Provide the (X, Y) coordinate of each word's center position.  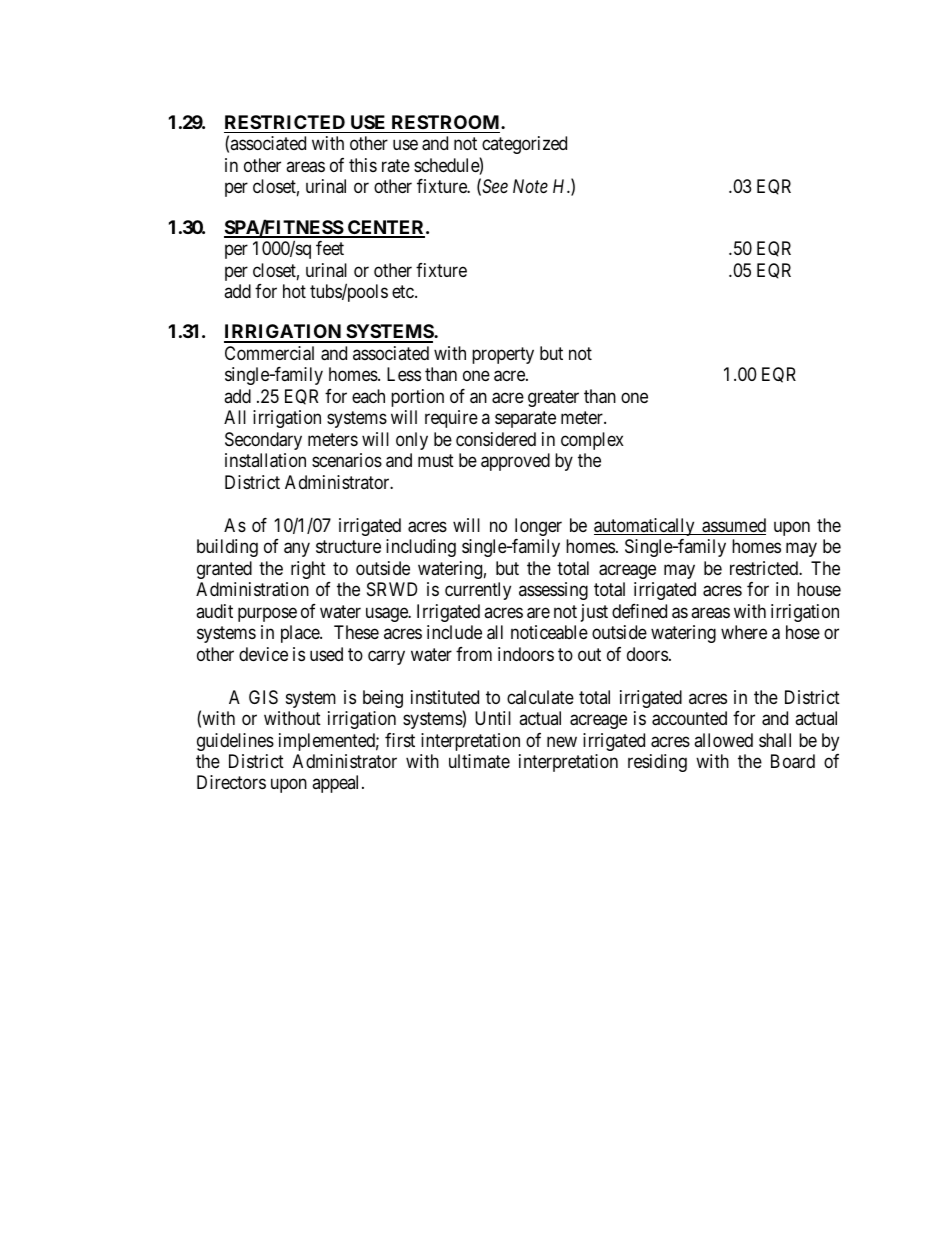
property (503, 355)
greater (553, 398)
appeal (337, 784)
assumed (733, 526)
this (363, 165)
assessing (553, 591)
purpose (267, 614)
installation (265, 460)
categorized (523, 147)
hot (294, 291)
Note (530, 186)
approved (515, 462)
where (744, 632)
